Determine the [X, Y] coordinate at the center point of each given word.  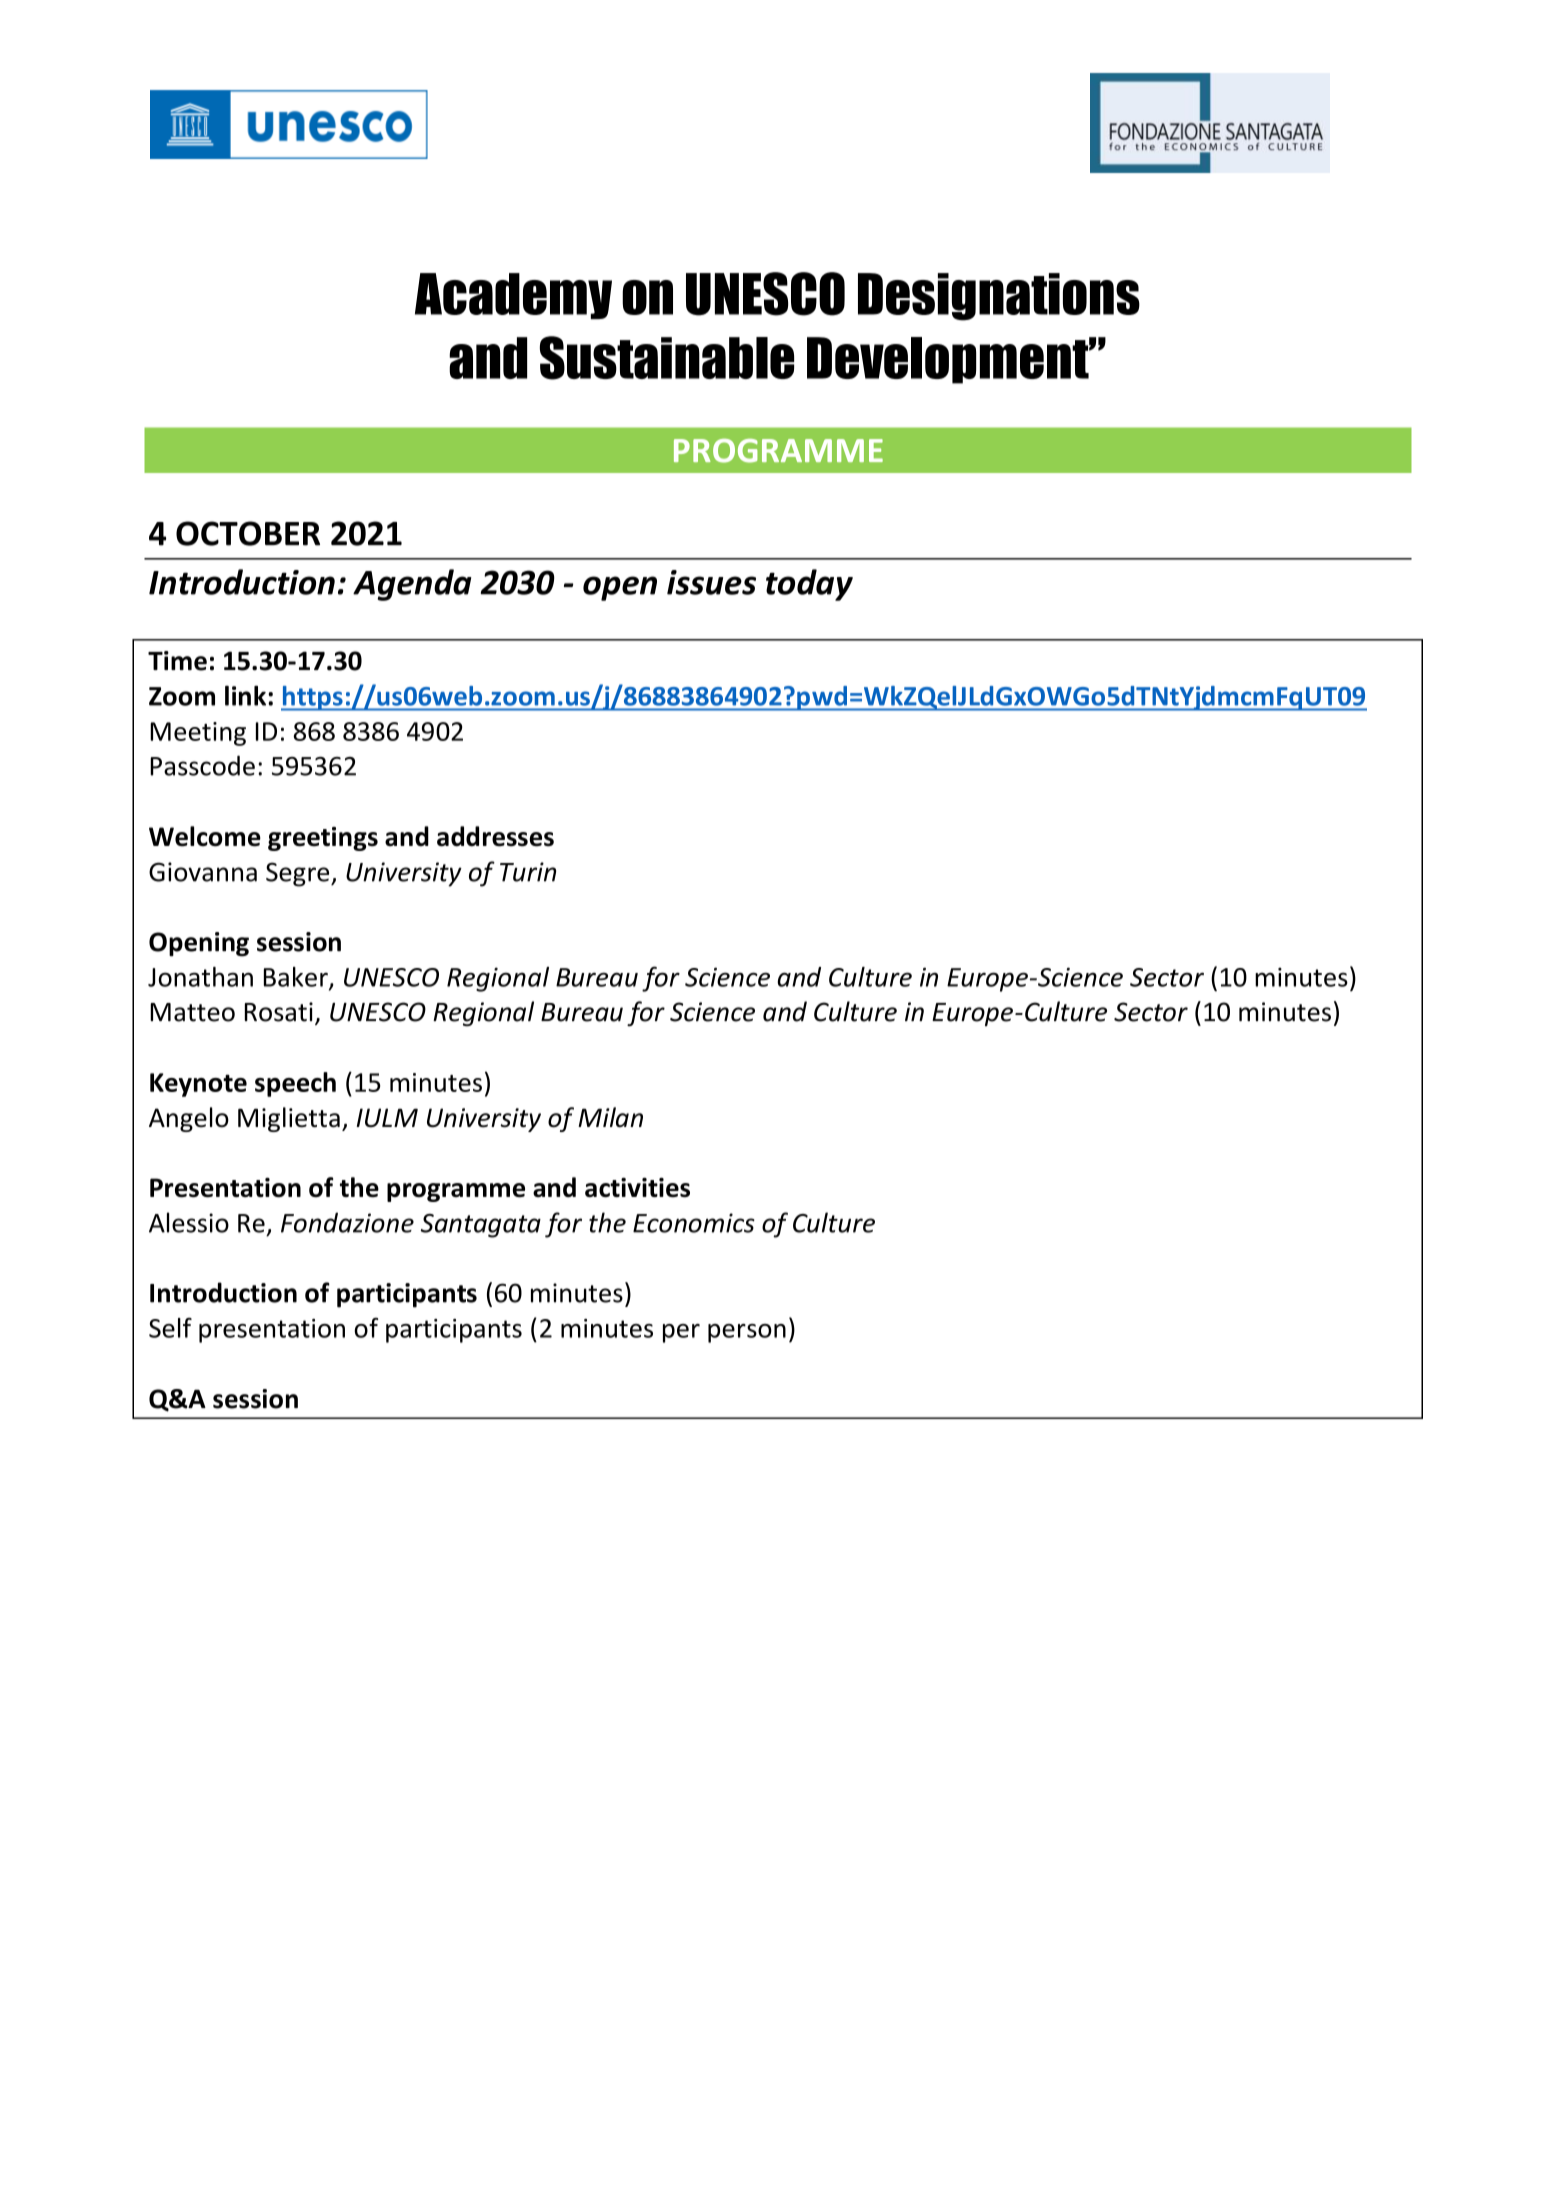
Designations [999, 297]
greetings [323, 839]
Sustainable [667, 358]
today [809, 585]
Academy [513, 296]
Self [170, 1328]
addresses [495, 836]
